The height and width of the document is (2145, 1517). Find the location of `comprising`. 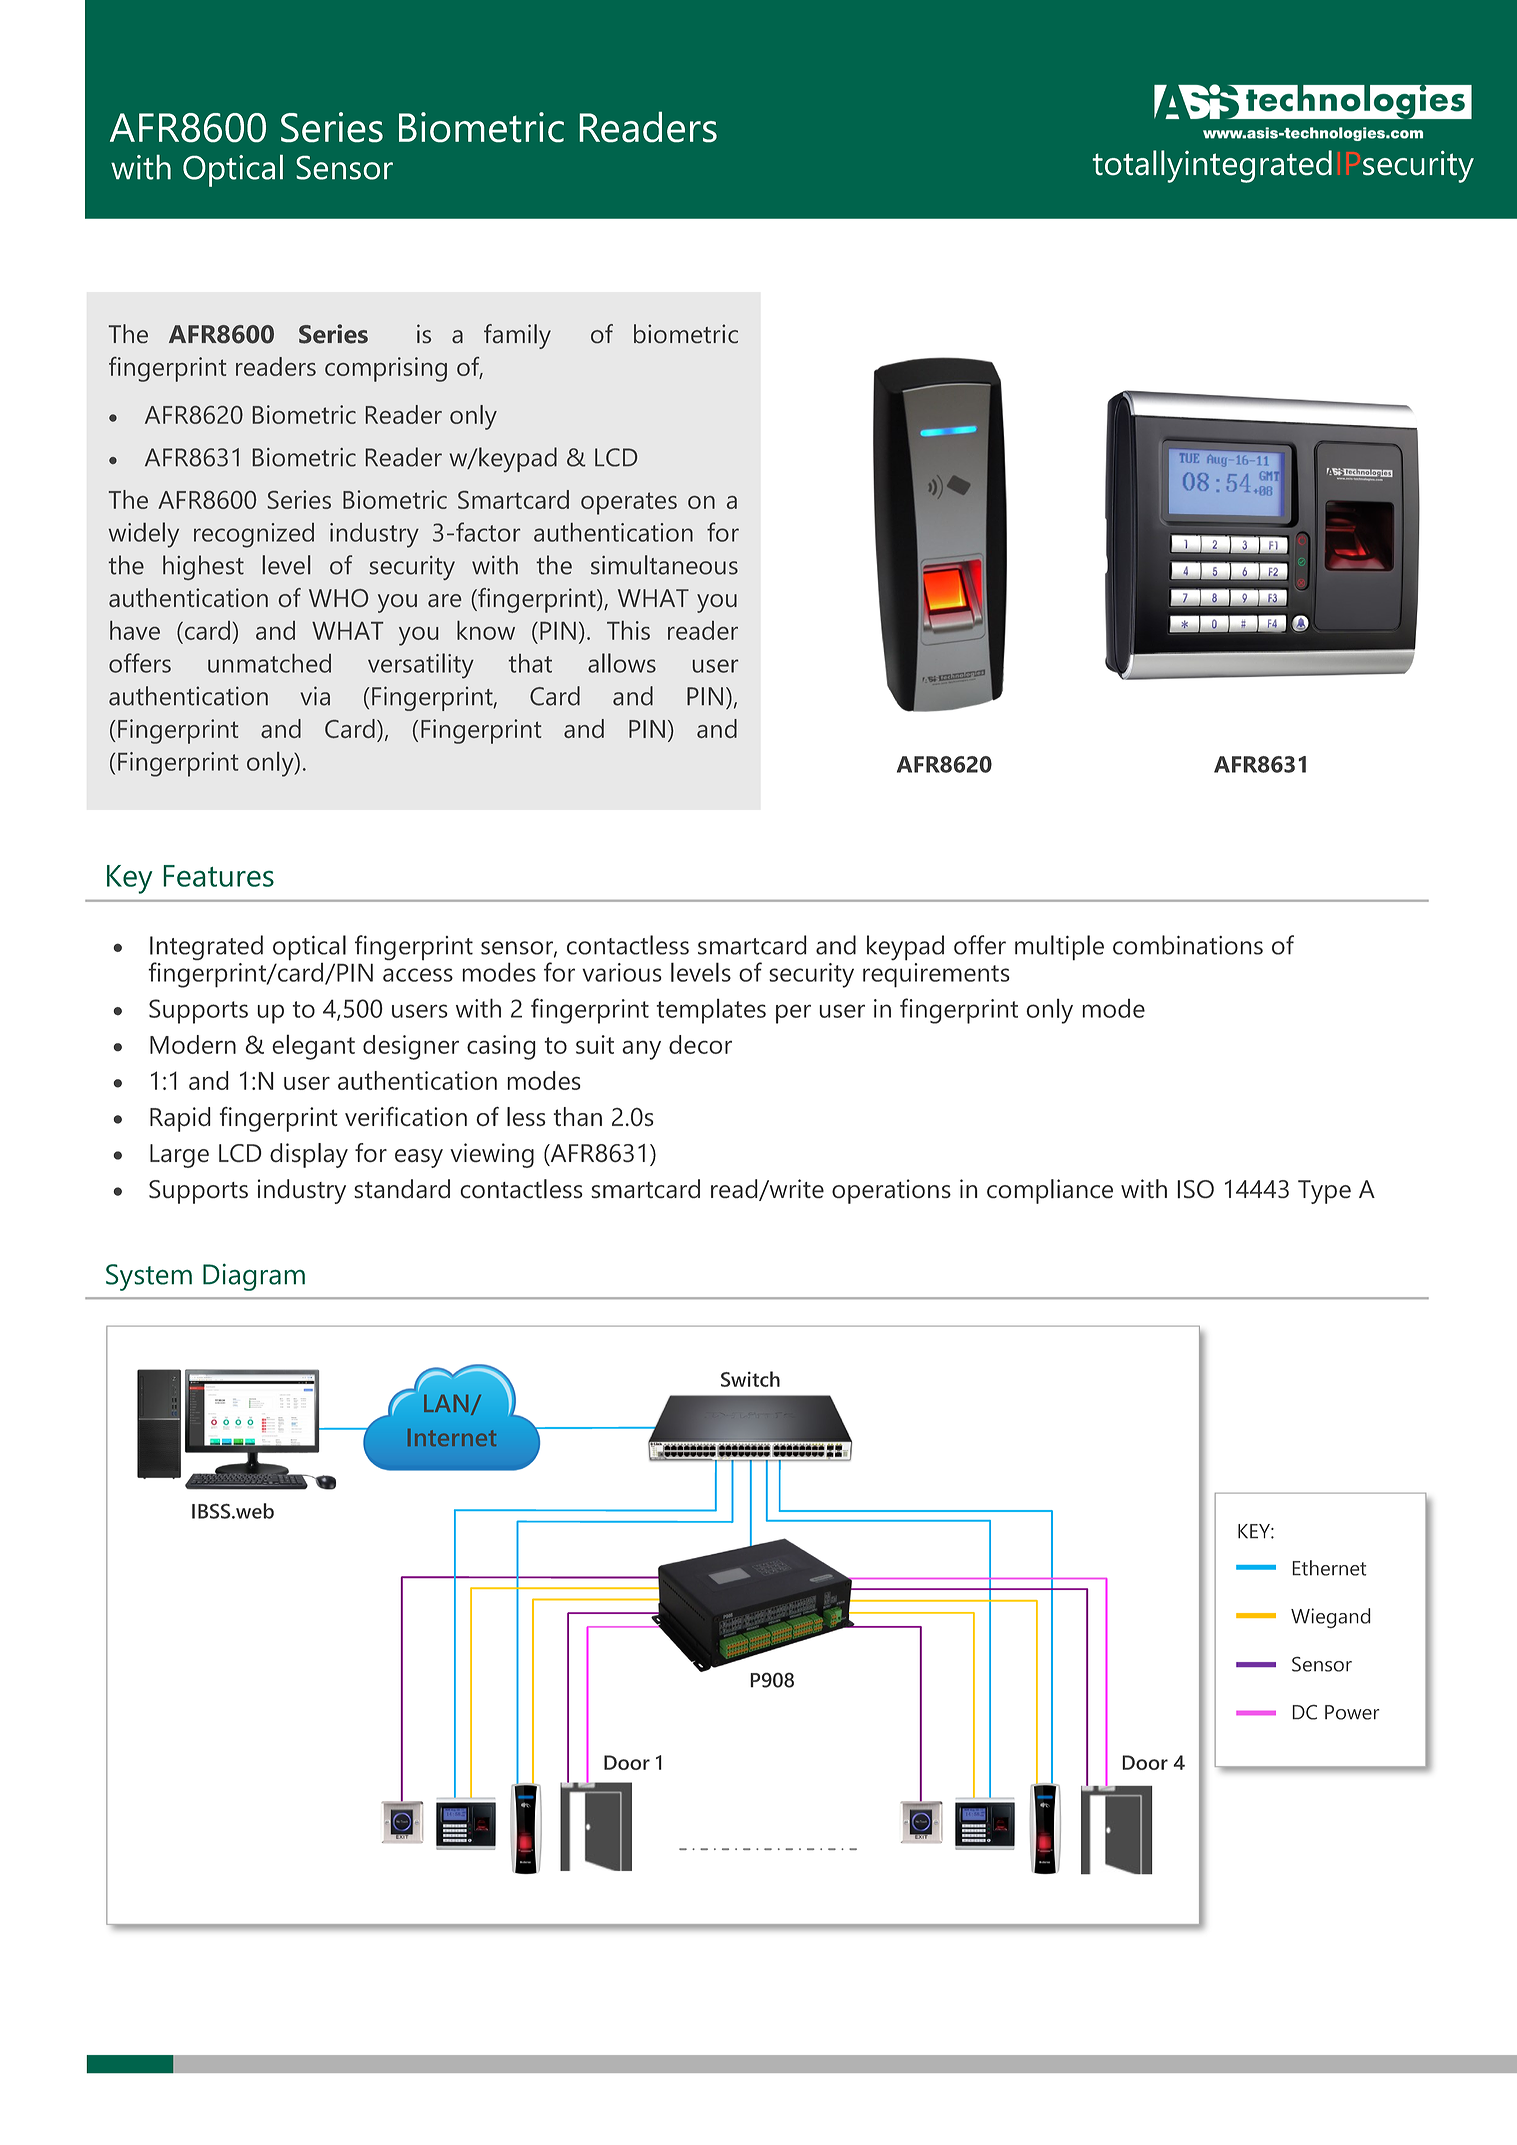

comprising is located at coordinates (386, 369).
